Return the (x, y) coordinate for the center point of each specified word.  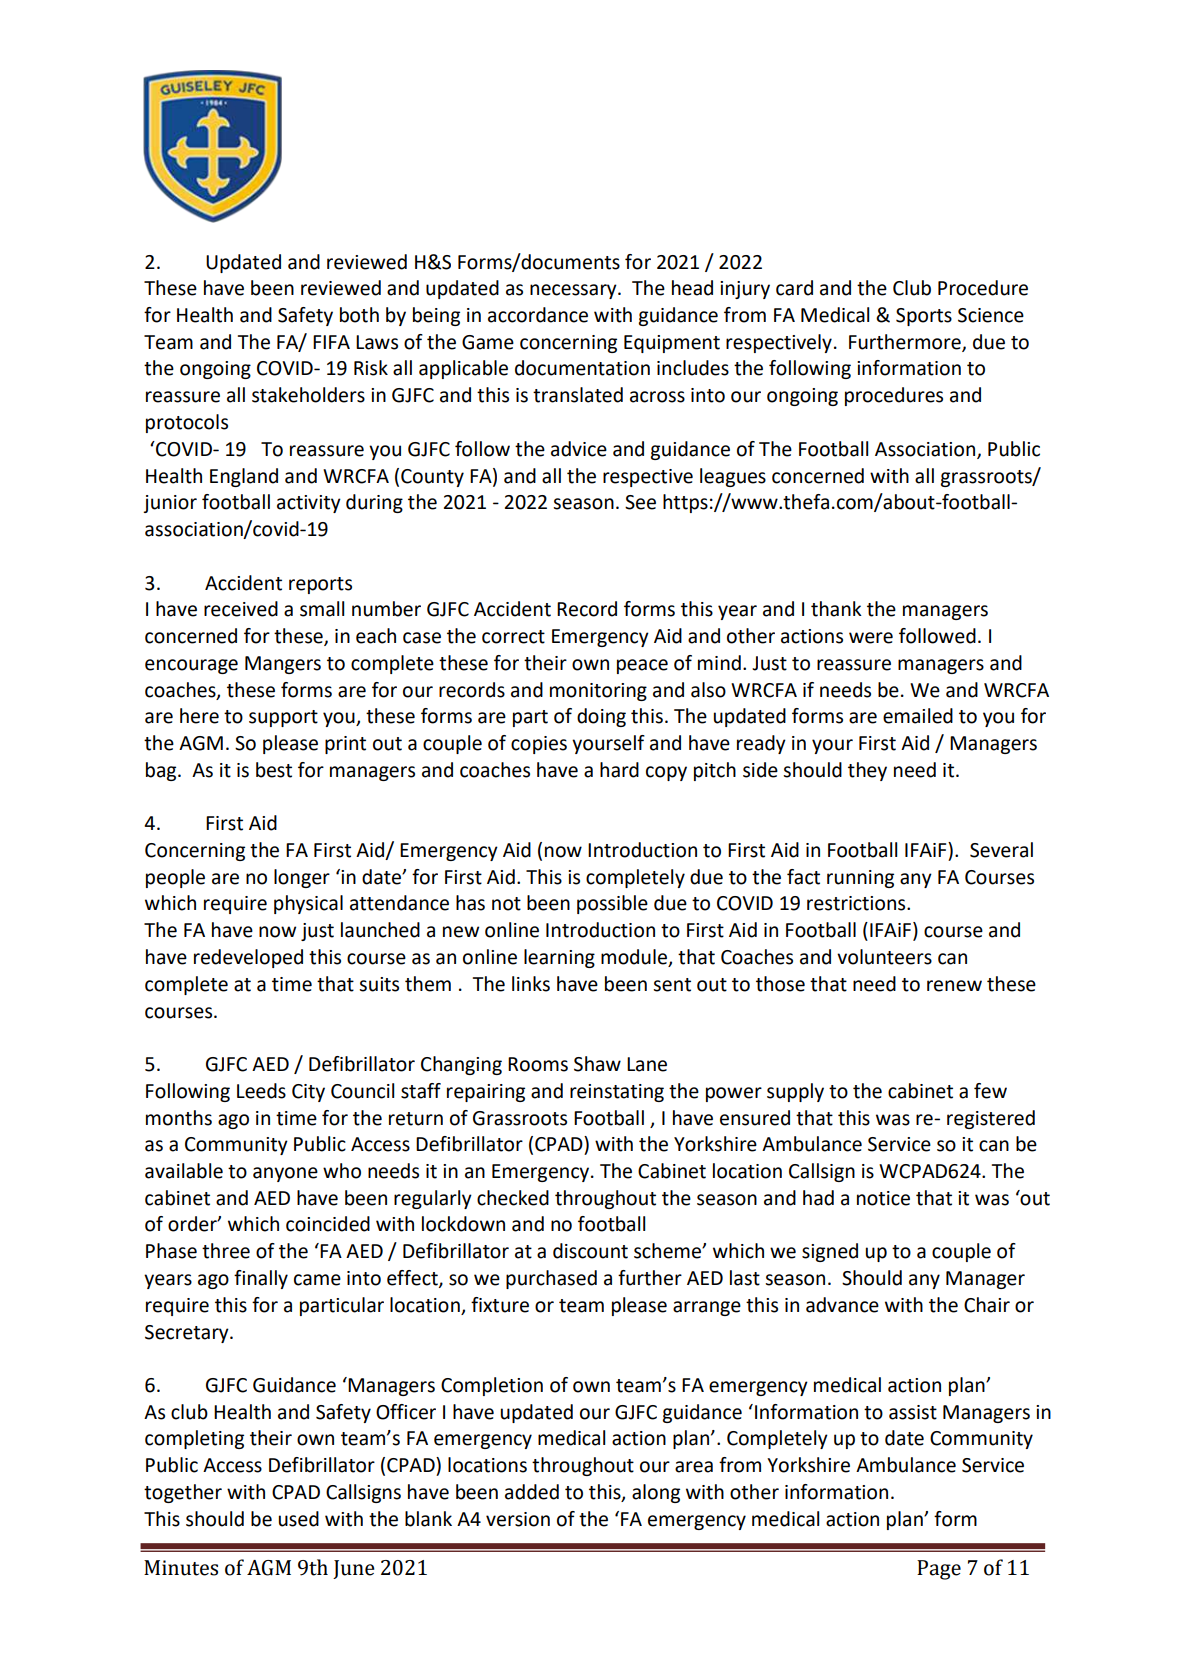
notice (883, 1198)
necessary (574, 291)
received (241, 609)
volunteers (884, 957)
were (871, 638)
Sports (924, 317)
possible (612, 904)
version (518, 1519)
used (299, 1519)
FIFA (331, 342)
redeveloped (248, 958)
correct (513, 637)
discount (590, 1251)
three (226, 1251)
